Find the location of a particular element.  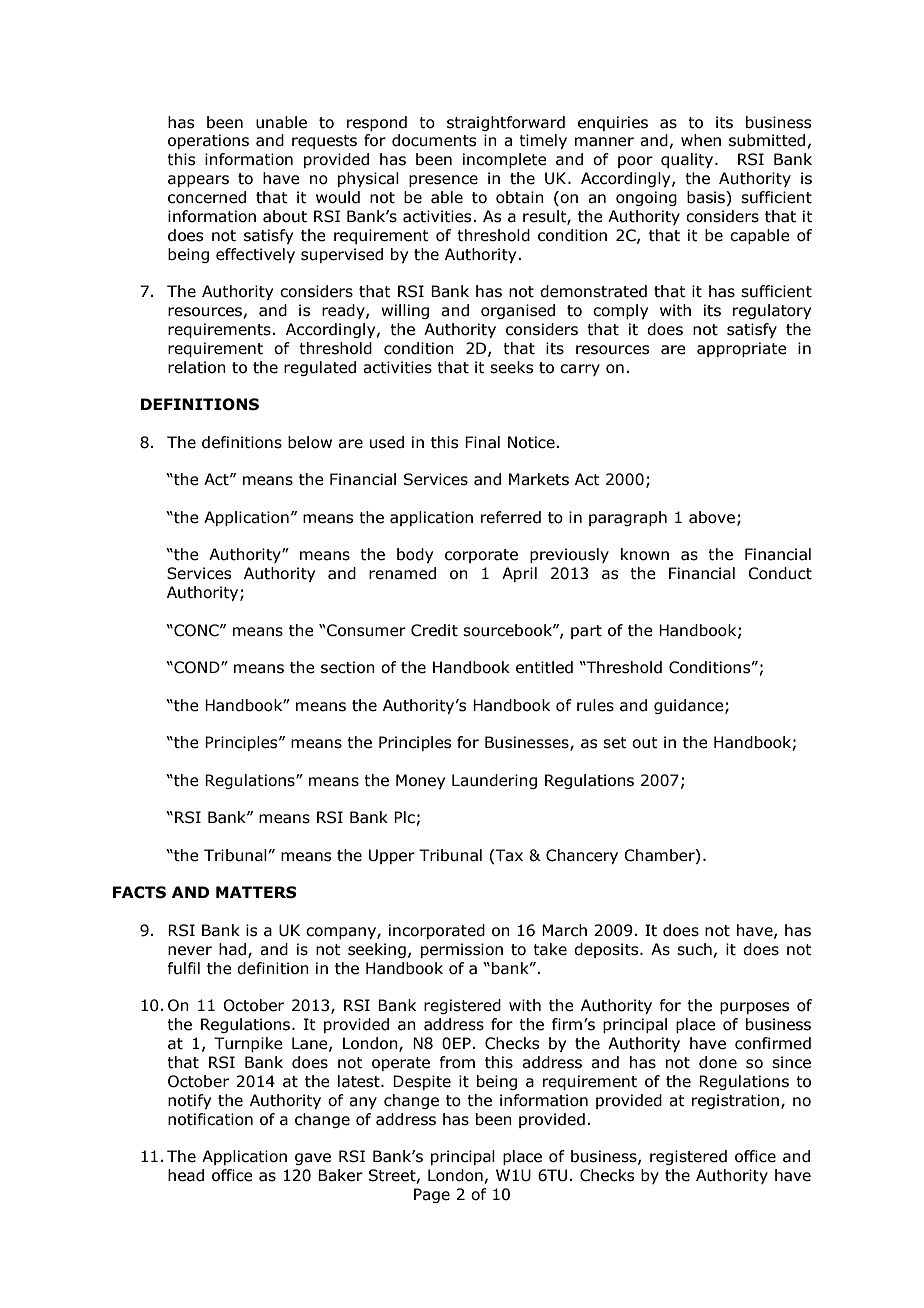

guidance is located at coordinates (690, 706).
